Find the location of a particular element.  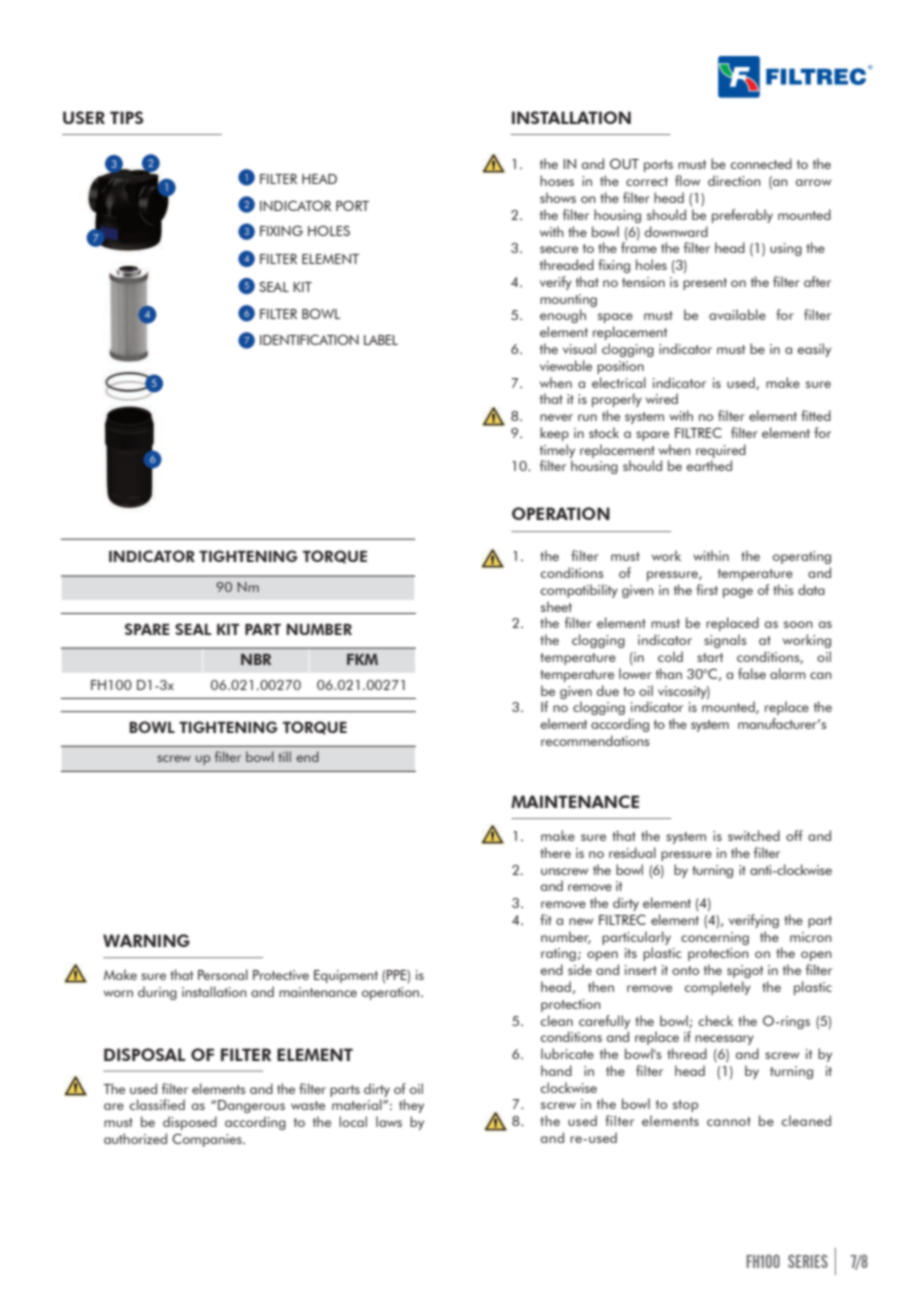

connected is located at coordinates (761, 163).
